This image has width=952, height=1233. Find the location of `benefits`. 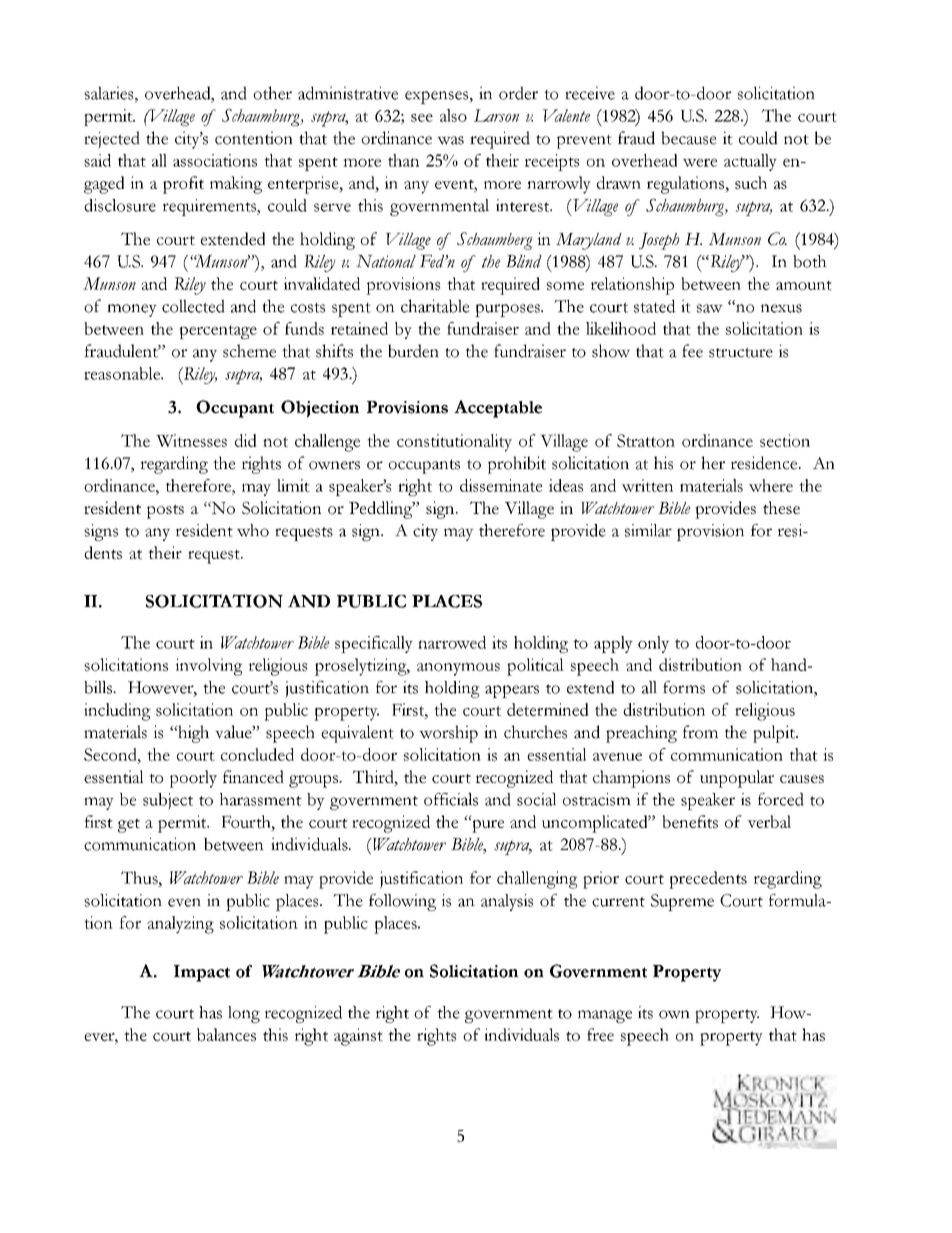

benefits is located at coordinates (690, 821).
